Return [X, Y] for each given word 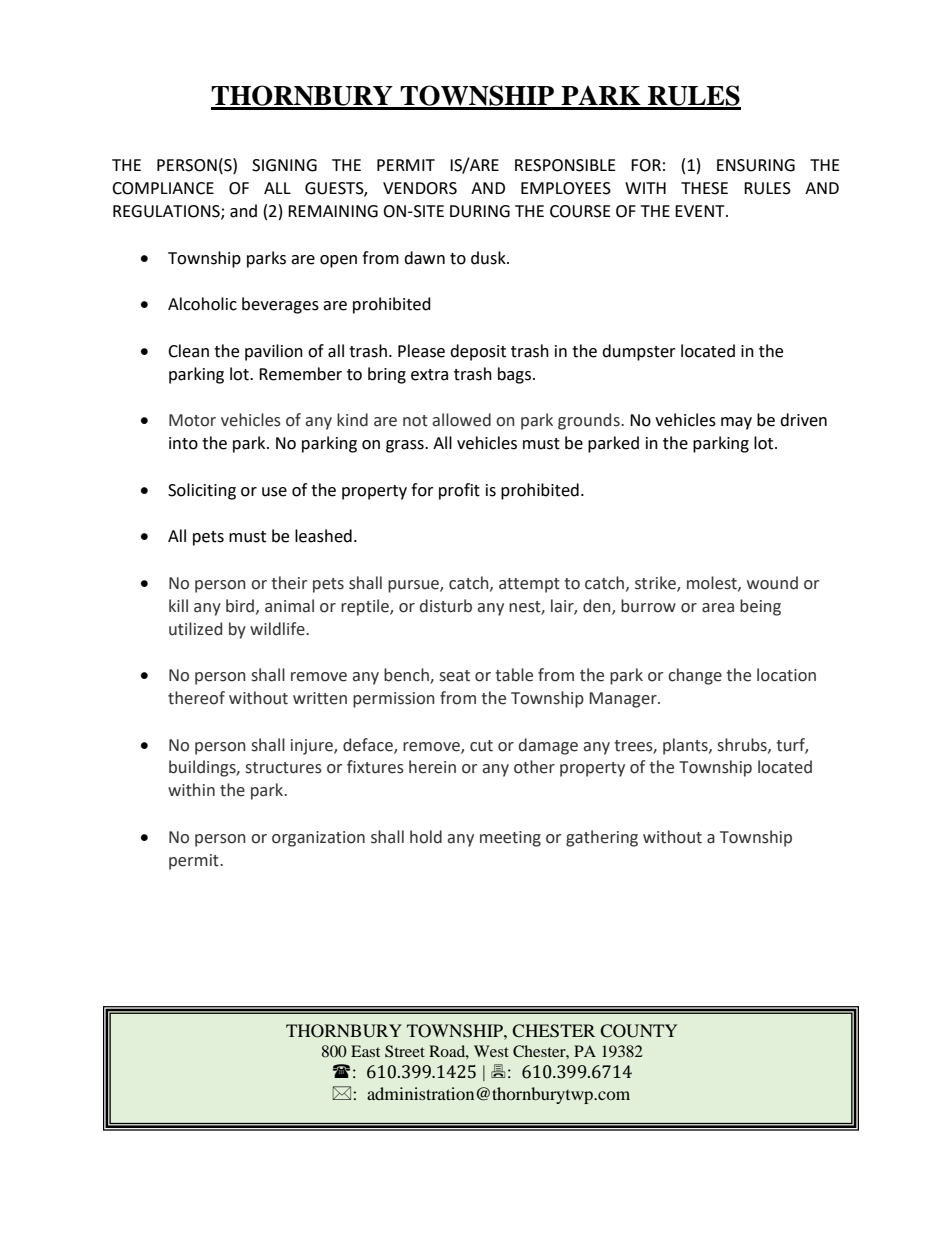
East [365, 1051]
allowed [462, 420]
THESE [704, 188]
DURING [480, 211]
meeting [510, 839]
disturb [446, 606]
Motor [192, 420]
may [736, 423]
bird [241, 606]
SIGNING [284, 165]
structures [284, 768]
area [718, 608]
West [491, 1051]
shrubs [743, 745]
